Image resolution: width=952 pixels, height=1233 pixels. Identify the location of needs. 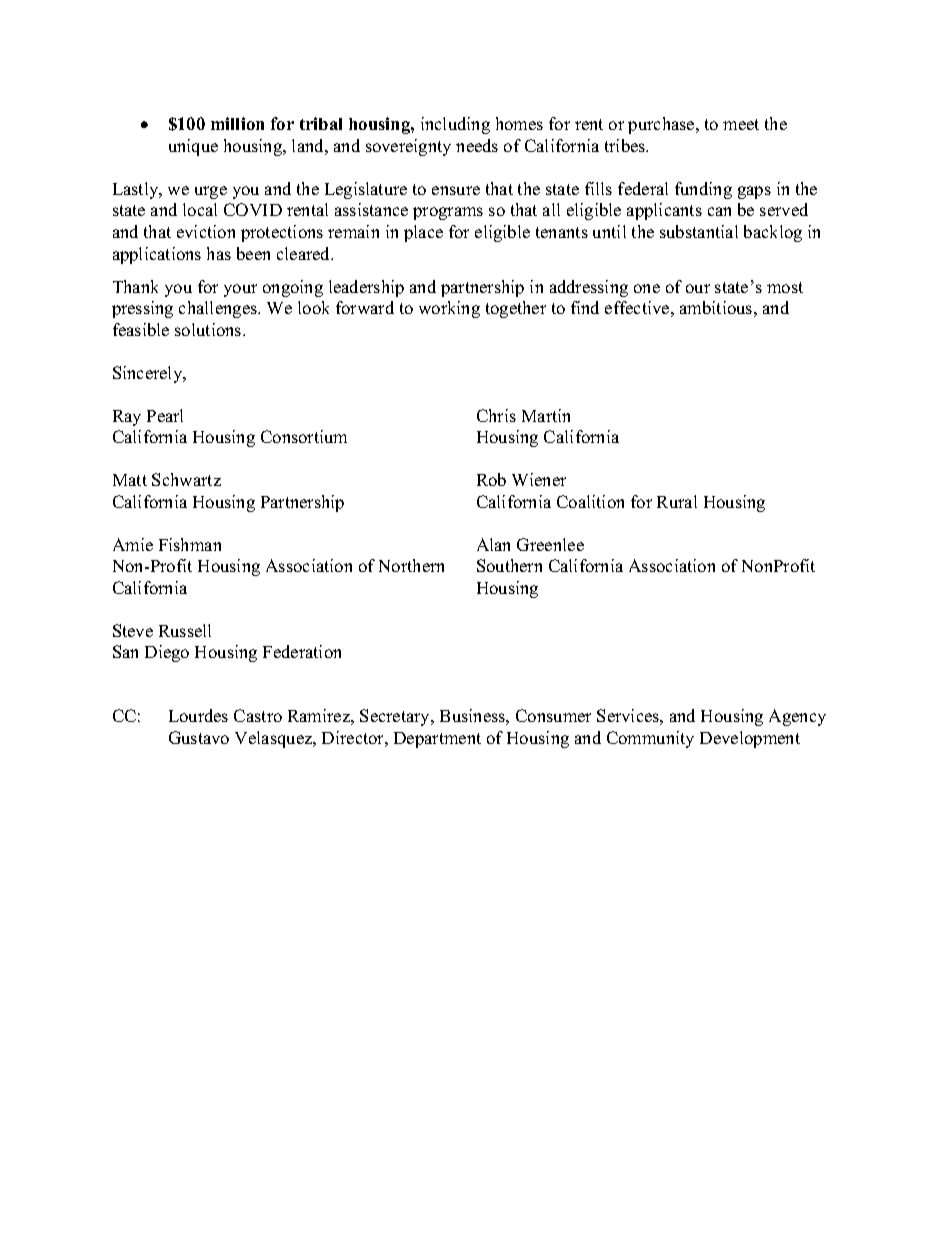
(477, 145).
